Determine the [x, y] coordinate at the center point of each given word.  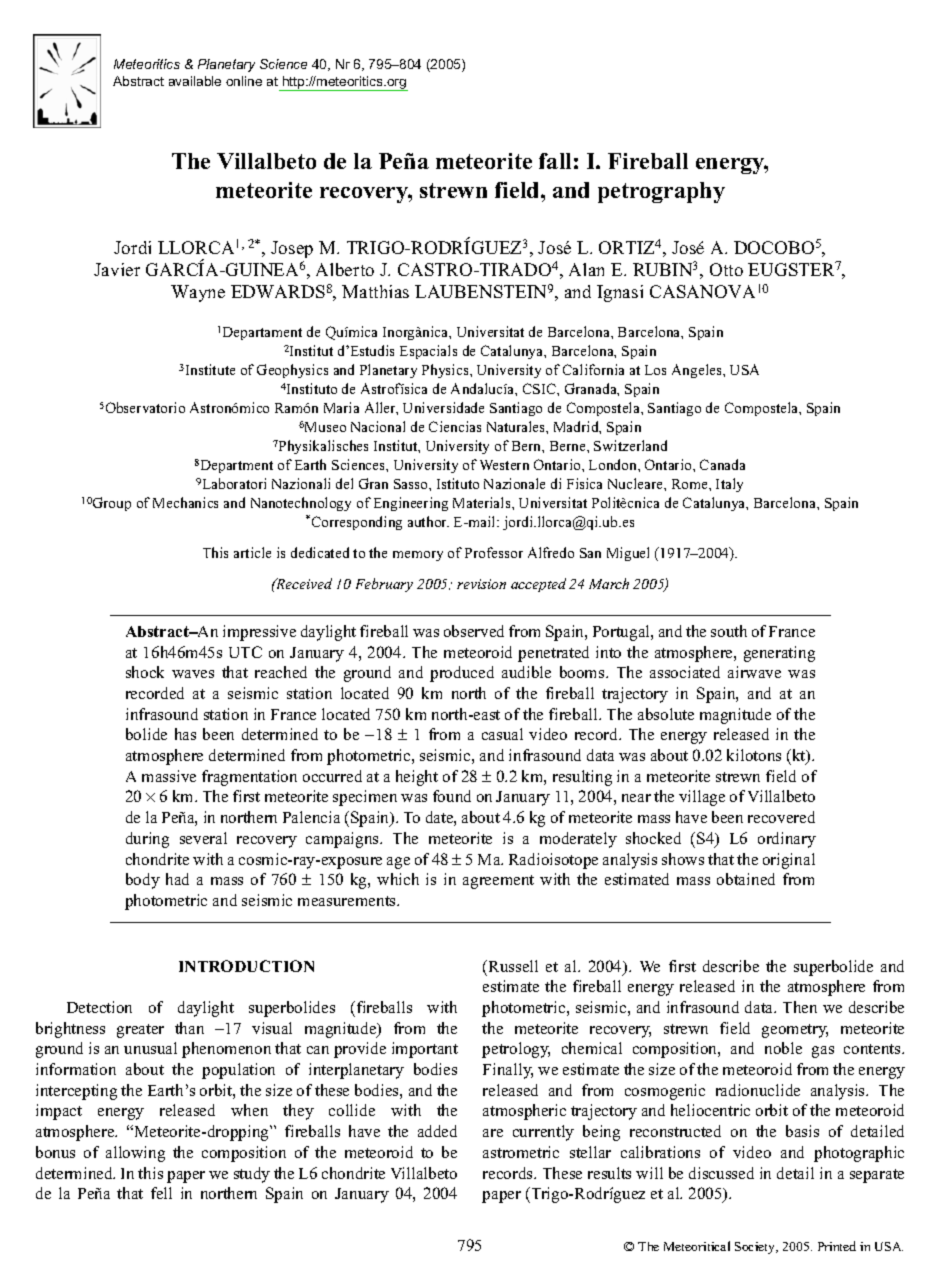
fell [161, 1193]
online [244, 81]
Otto [726, 269]
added [437, 1131]
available [195, 81]
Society [756, 1248]
